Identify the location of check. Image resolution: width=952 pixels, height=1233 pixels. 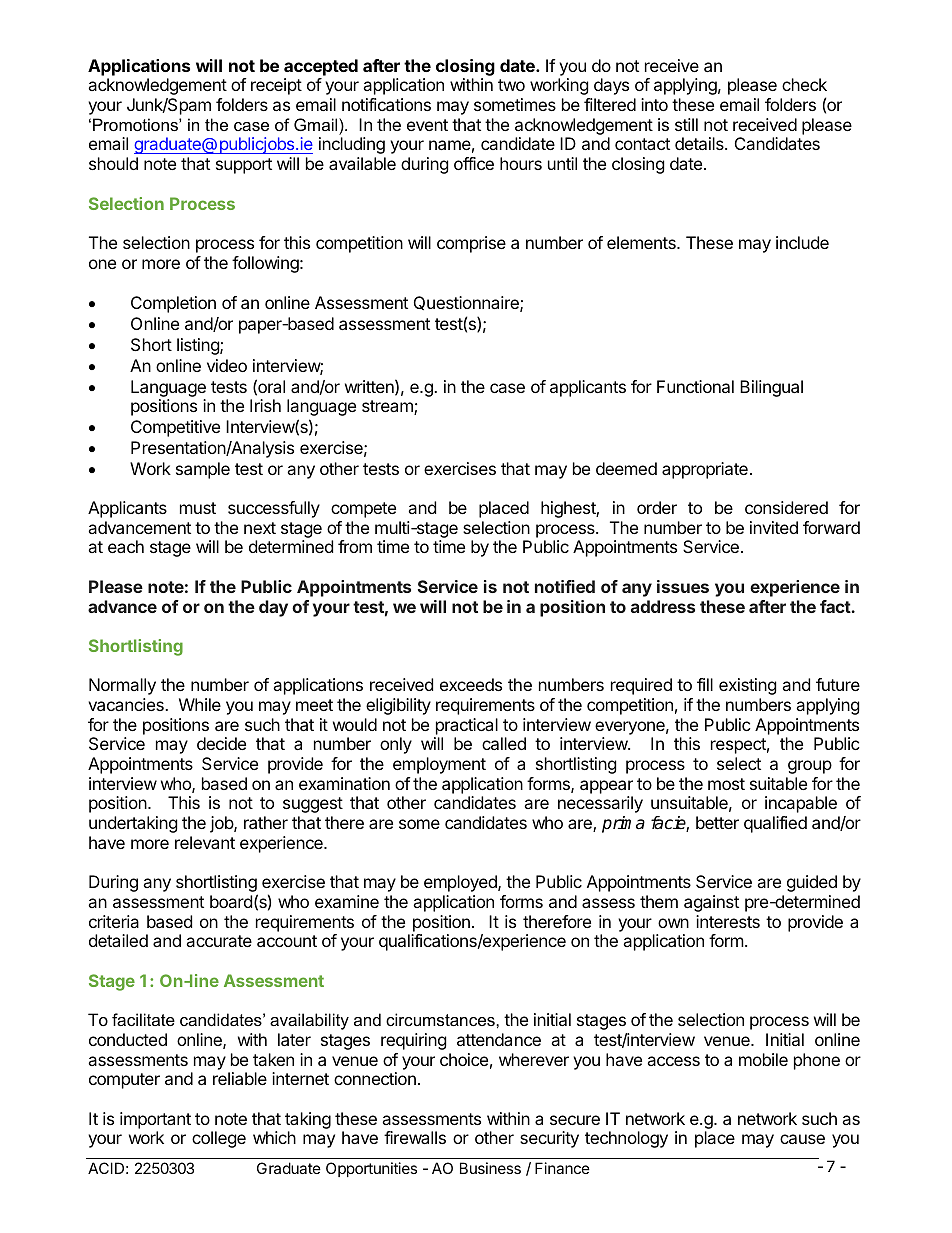
(804, 84).
